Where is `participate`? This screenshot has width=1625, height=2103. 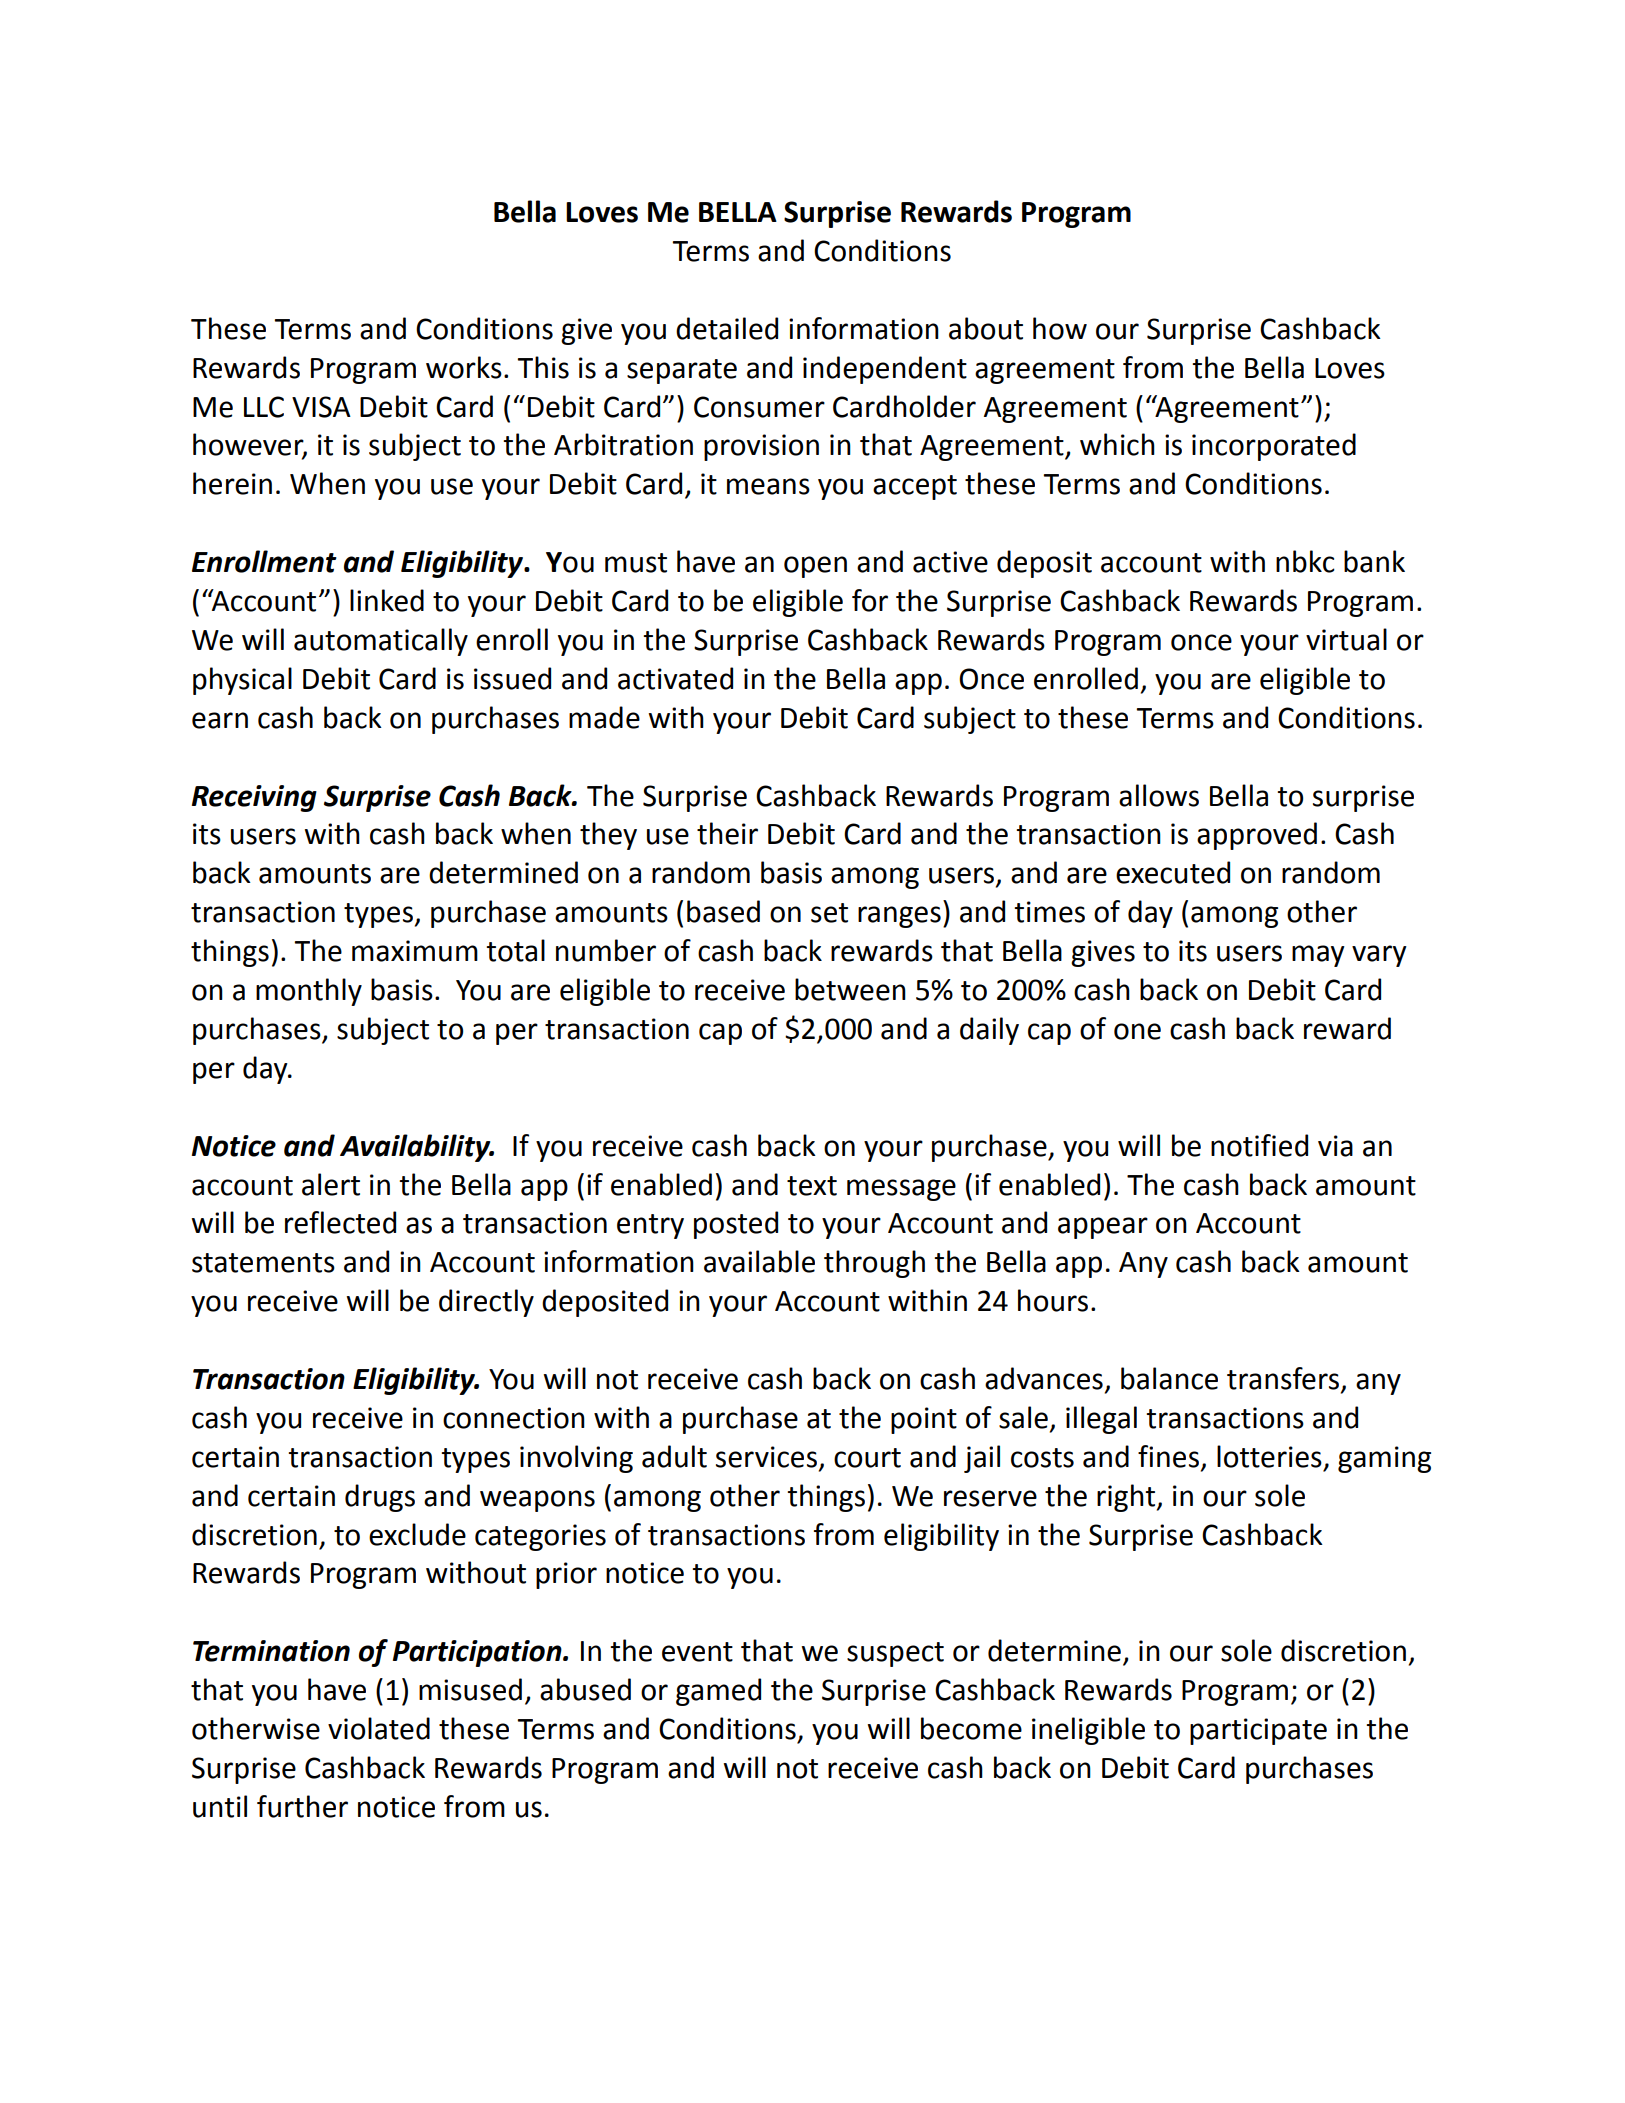 participate is located at coordinates (1258, 1731).
